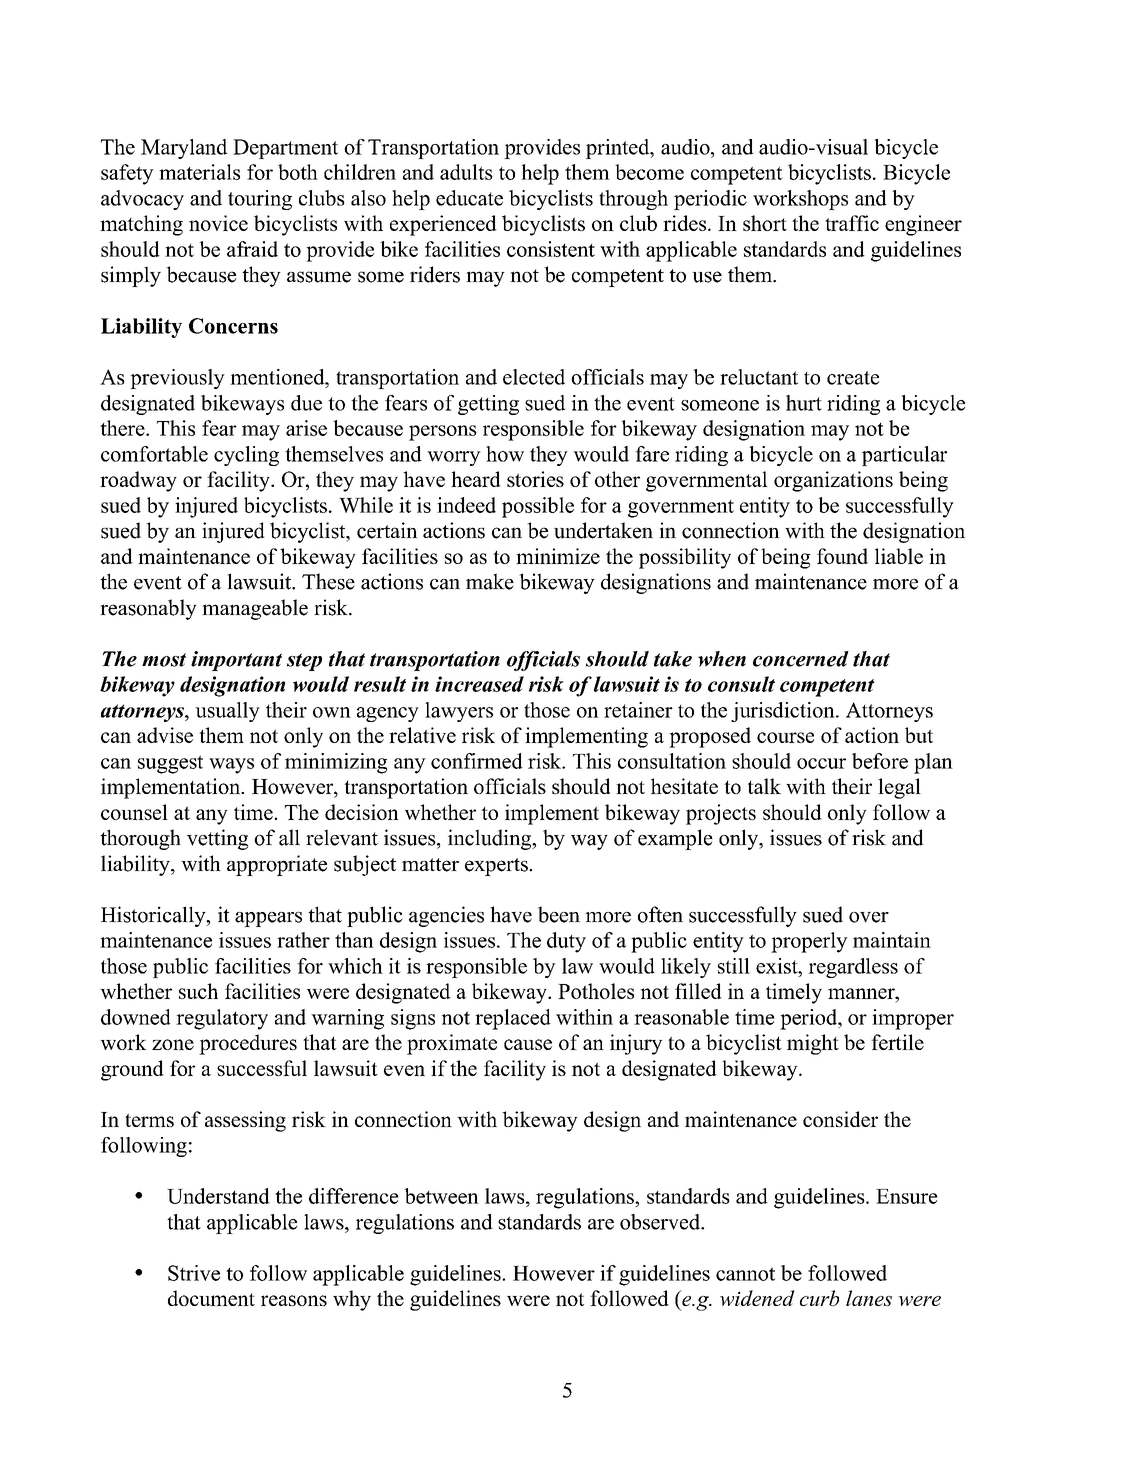  I want to click on curb, so click(819, 1298).
